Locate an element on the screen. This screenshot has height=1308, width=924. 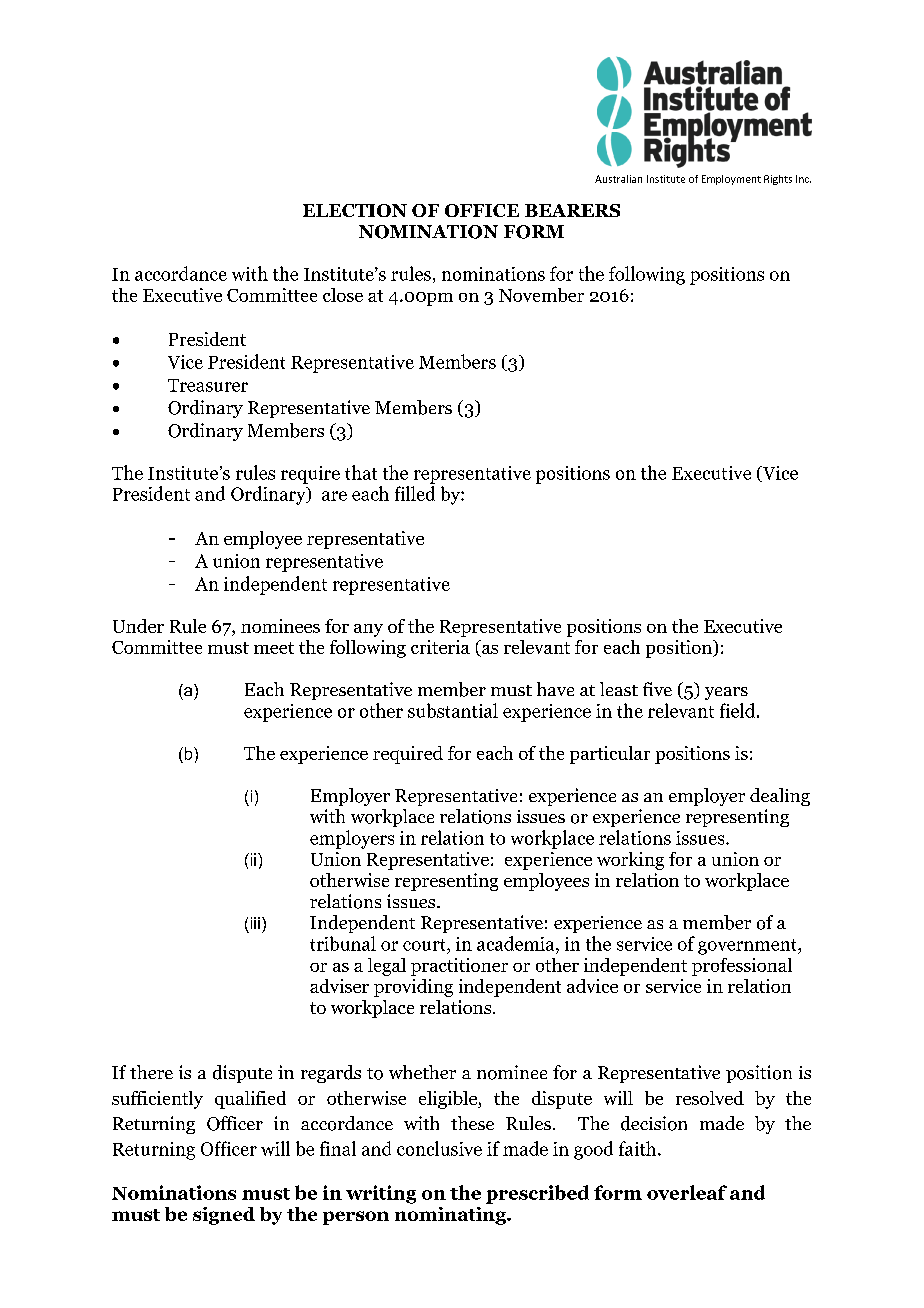
BEARERS is located at coordinates (572, 210).
